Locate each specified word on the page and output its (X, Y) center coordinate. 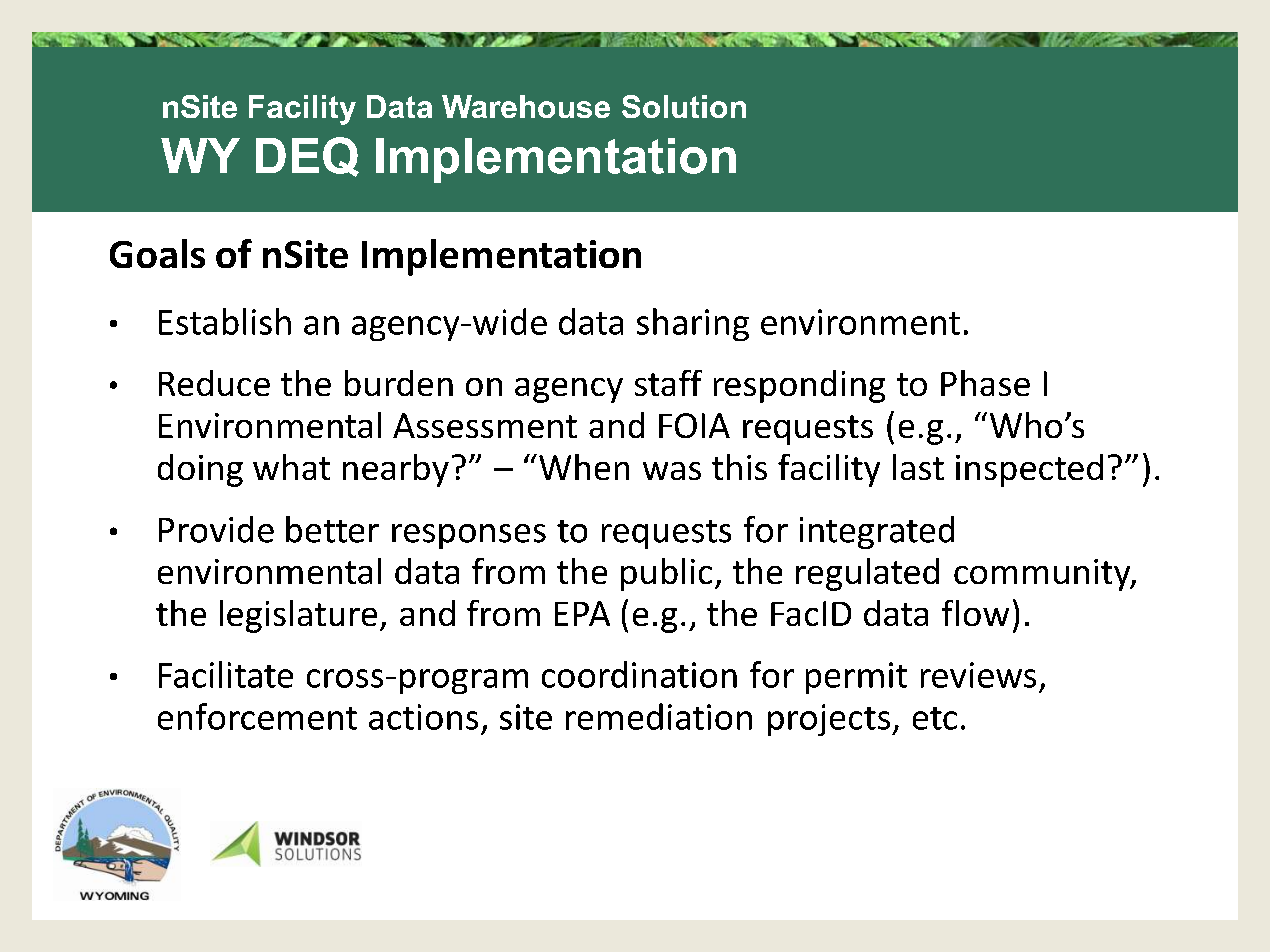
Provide (216, 529)
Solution (684, 106)
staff (668, 383)
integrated (877, 532)
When (584, 467)
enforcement (257, 716)
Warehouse (526, 106)
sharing (693, 324)
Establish (225, 321)
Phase (985, 383)
